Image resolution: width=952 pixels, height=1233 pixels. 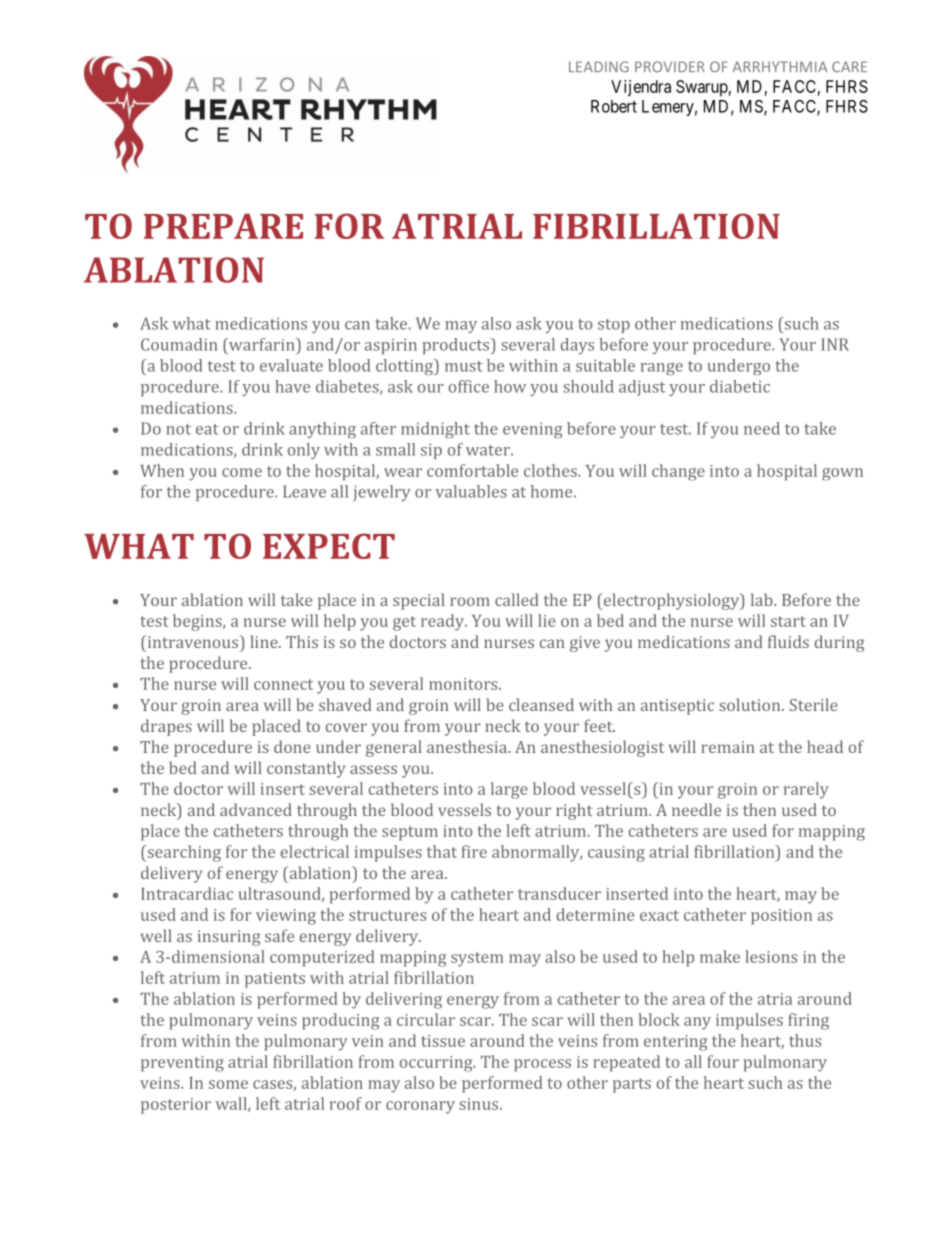 What do you see at coordinates (835, 344) in the page?
I see `INR` at bounding box center [835, 344].
